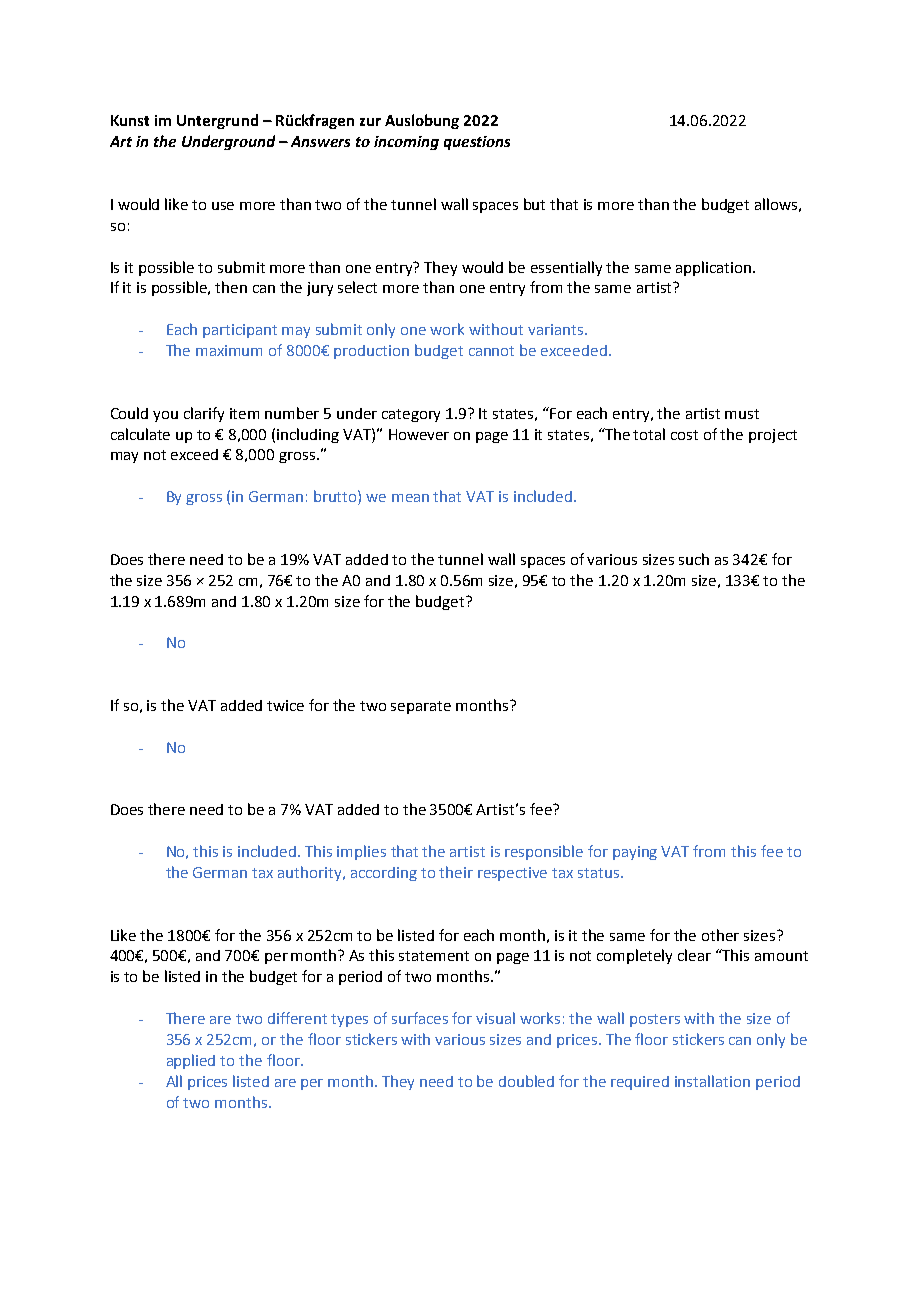 The width and height of the screenshot is (924, 1309). Describe the element at coordinates (191, 1061) in the screenshot. I see `applied` at that location.
